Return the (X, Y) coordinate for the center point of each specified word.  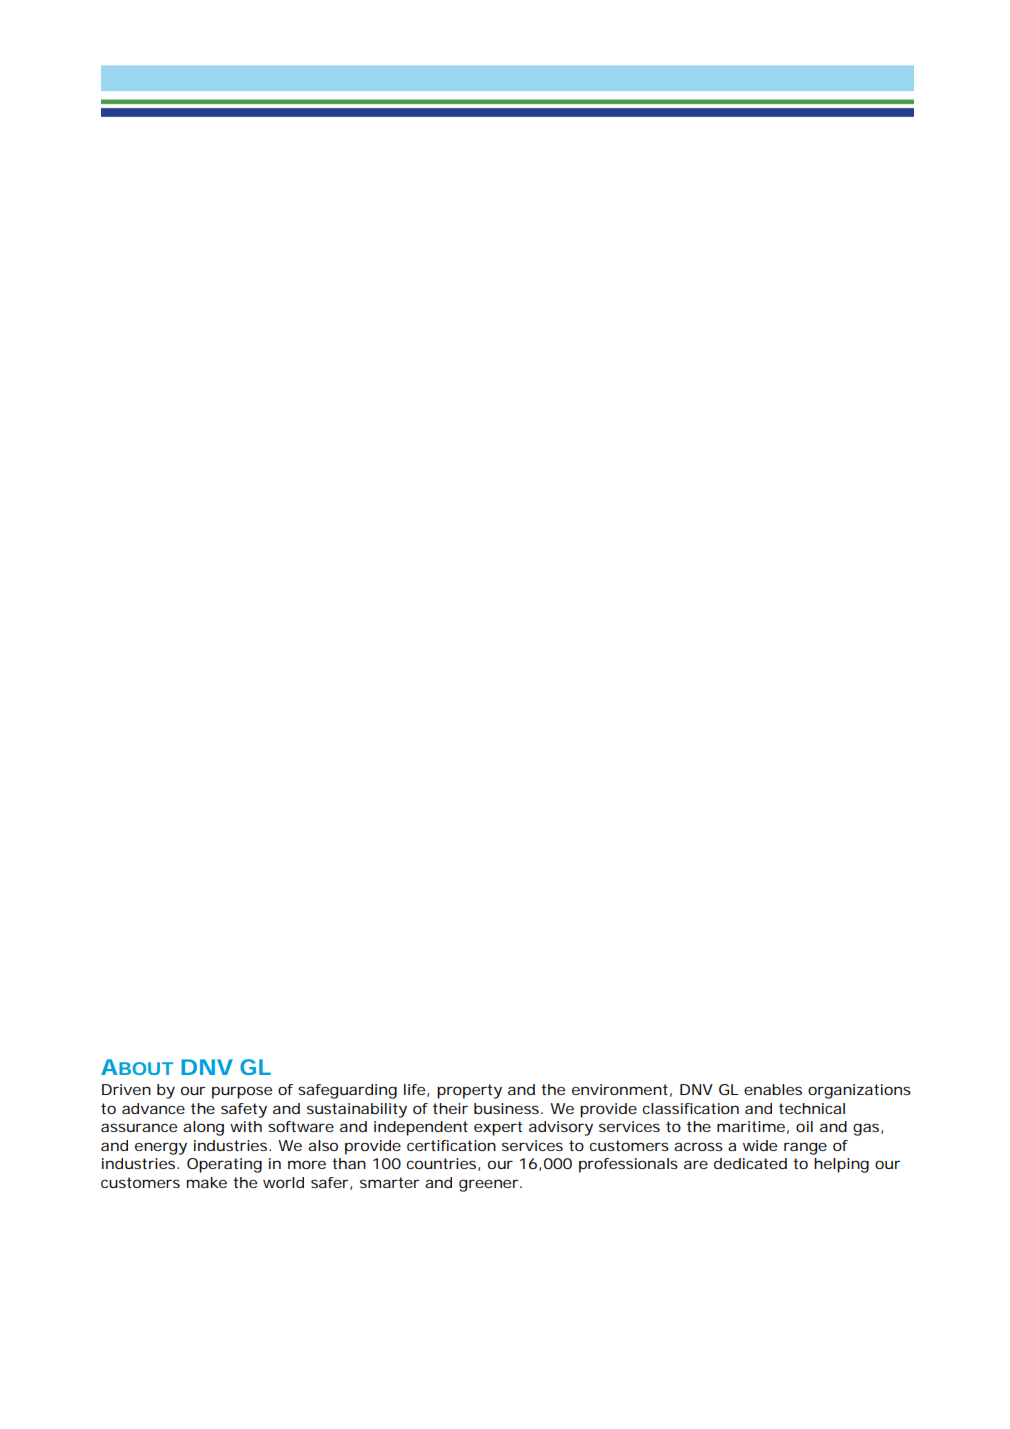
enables (773, 1089)
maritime (751, 1126)
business (508, 1108)
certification (451, 1145)
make (206, 1182)
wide (760, 1145)
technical (812, 1108)
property (469, 1091)
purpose (242, 1092)
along (203, 1128)
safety (244, 1110)
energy (161, 1148)
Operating (224, 1165)
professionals (628, 1165)
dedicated (750, 1163)
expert (498, 1128)
